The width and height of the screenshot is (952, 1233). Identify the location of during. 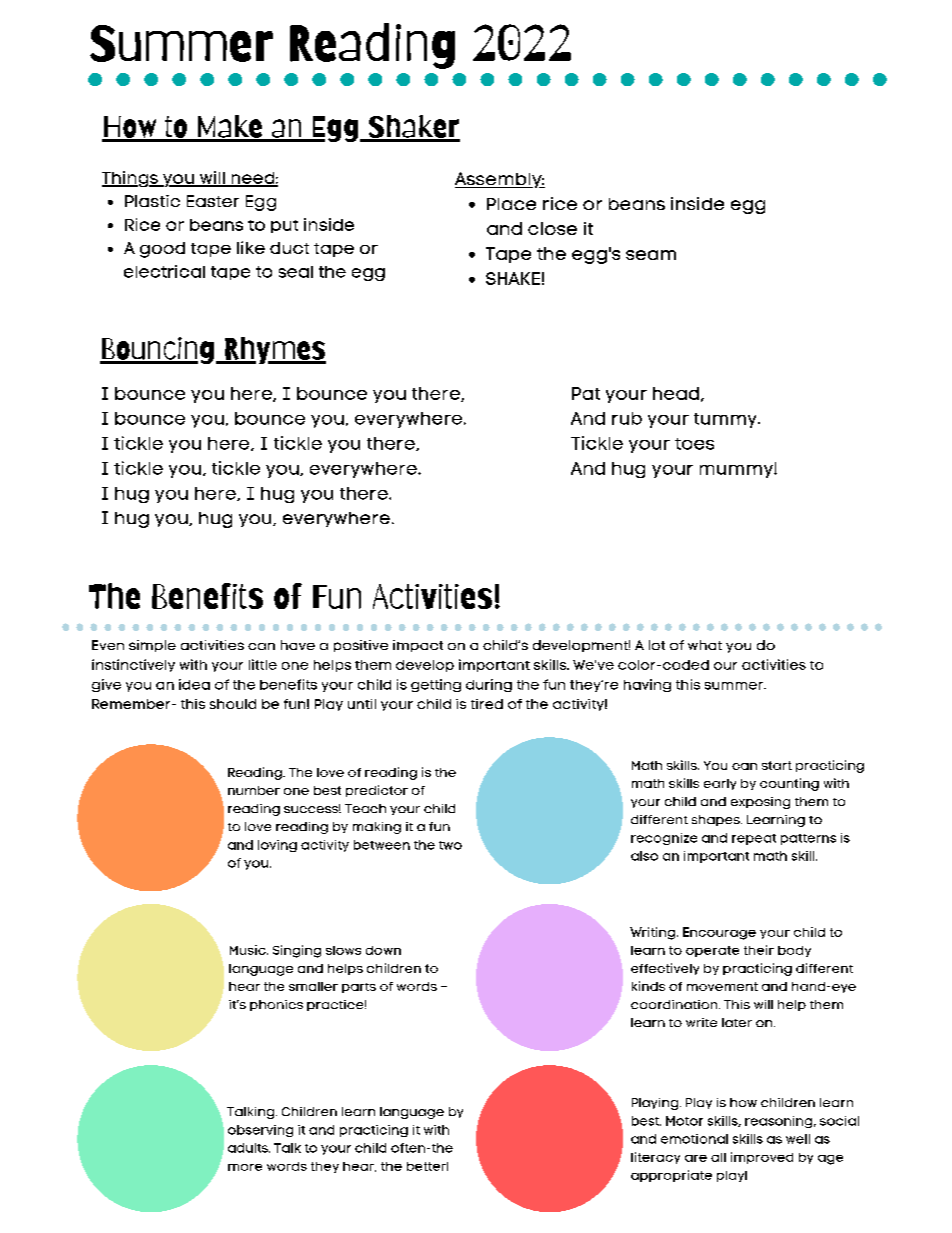
(489, 685).
